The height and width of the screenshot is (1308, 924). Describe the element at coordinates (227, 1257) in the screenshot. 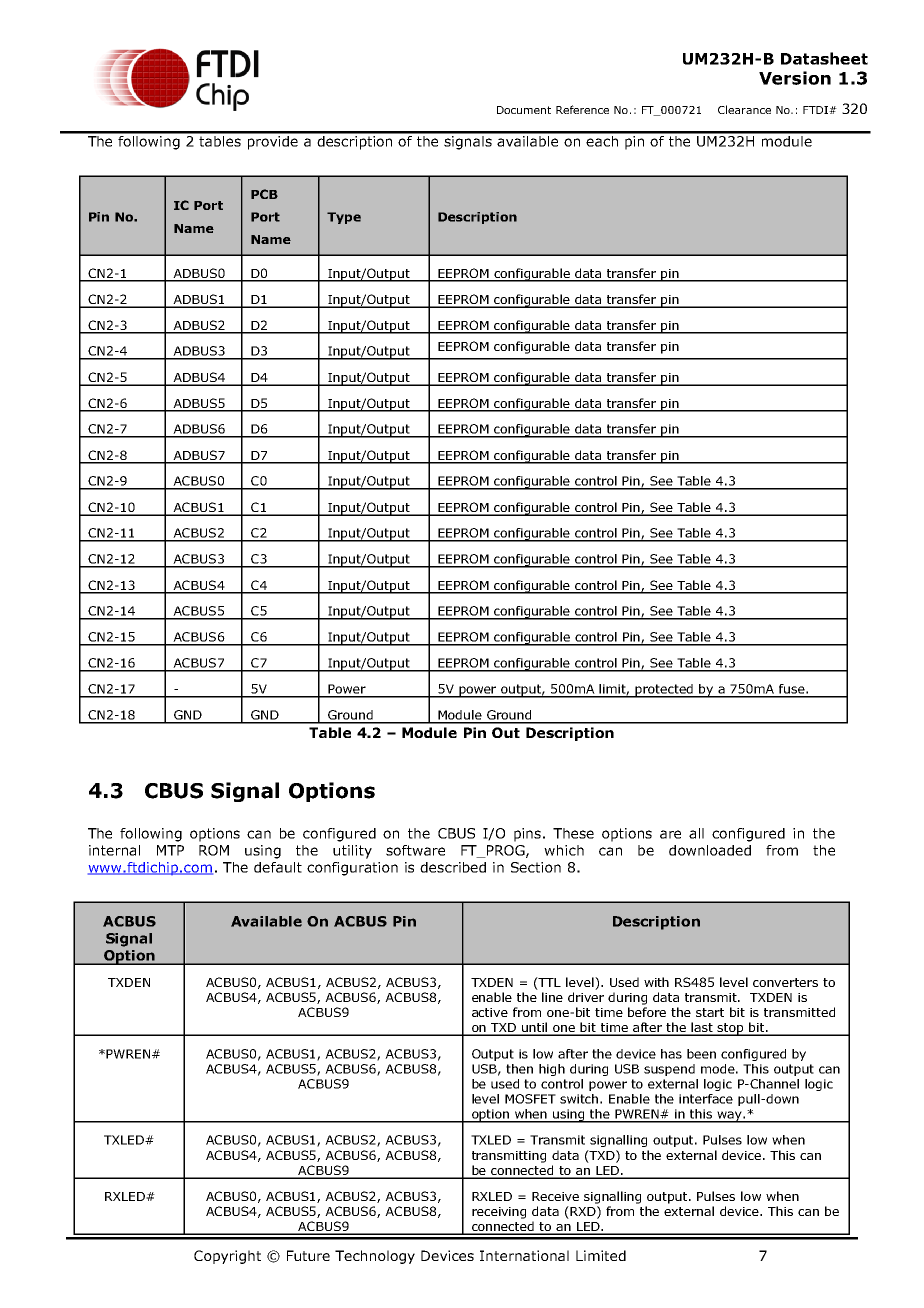

I see `Copyright` at that location.
